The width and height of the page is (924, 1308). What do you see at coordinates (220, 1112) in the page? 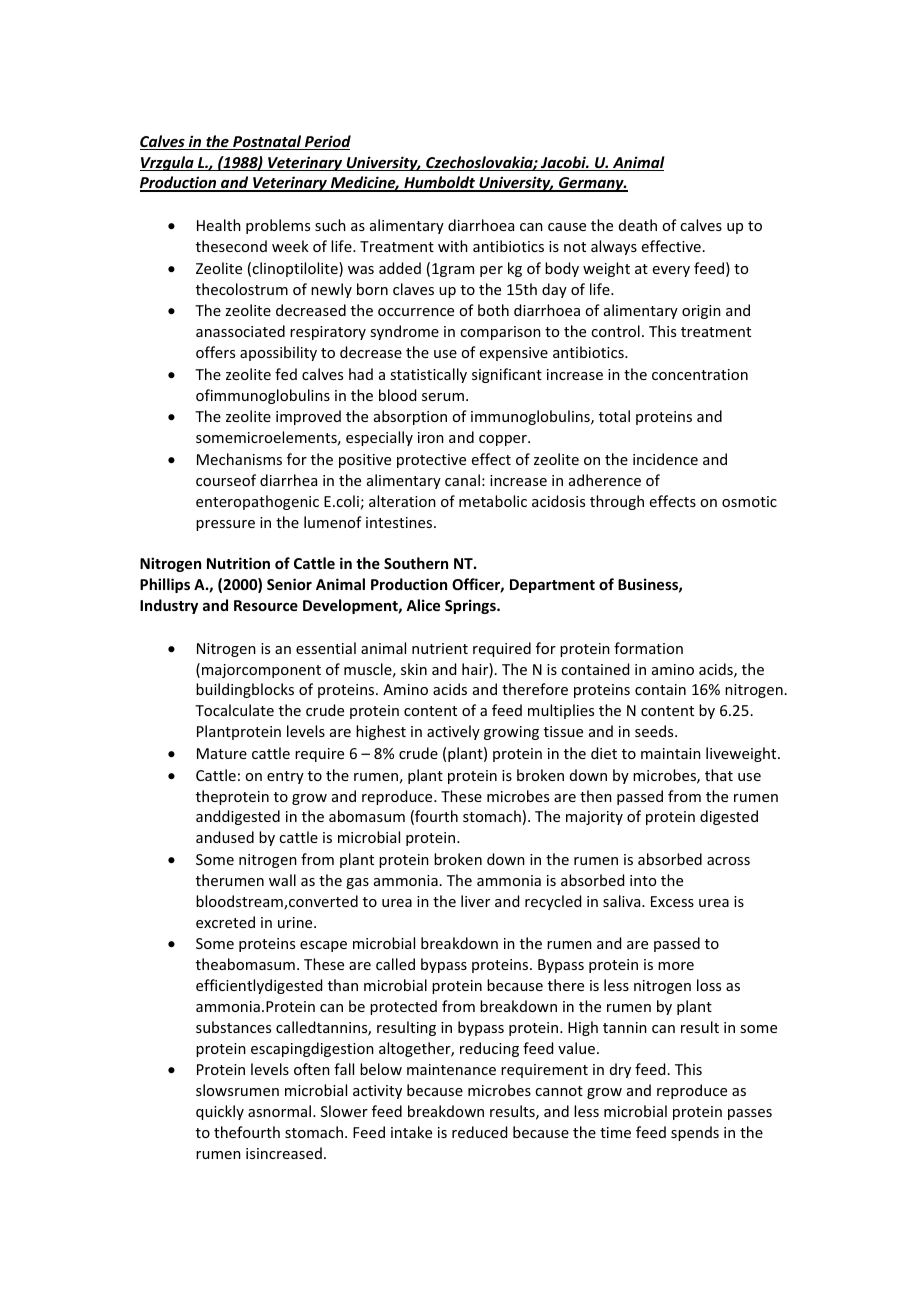
I see `quickly` at bounding box center [220, 1112].
